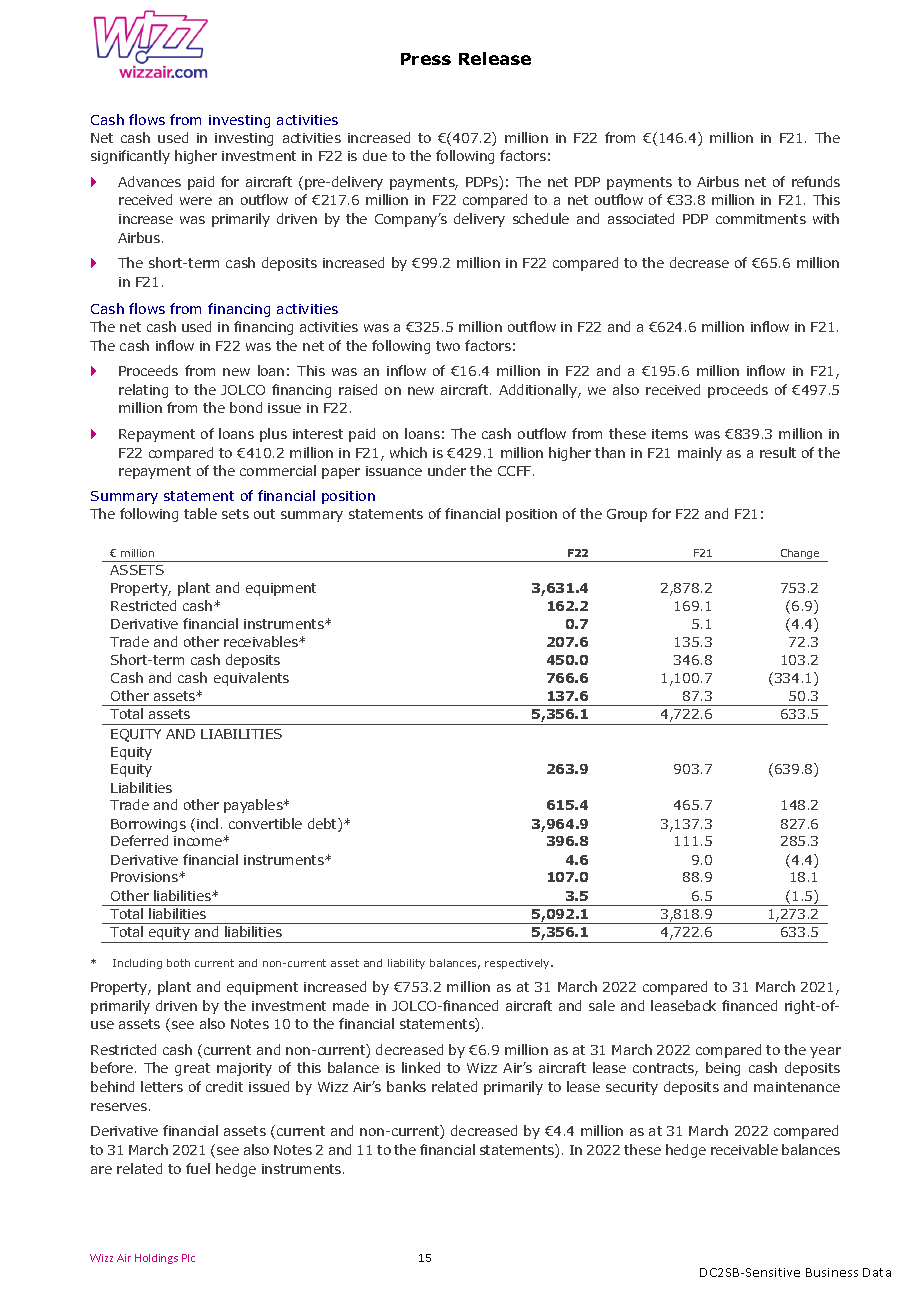  Describe the element at coordinates (800, 555) in the document. I see `Change` at that location.
